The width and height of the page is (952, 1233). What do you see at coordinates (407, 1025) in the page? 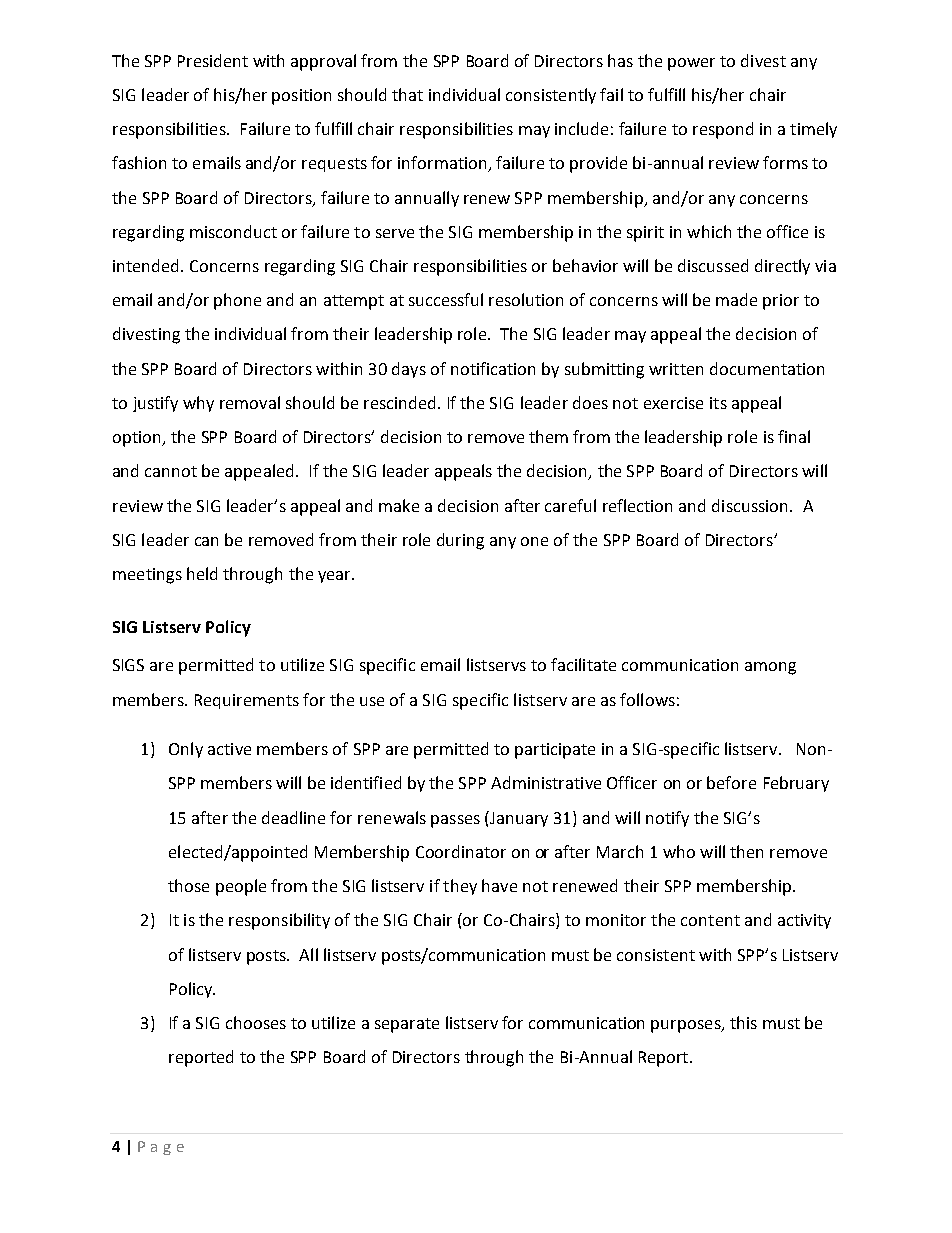
I see `separate` at bounding box center [407, 1025].
